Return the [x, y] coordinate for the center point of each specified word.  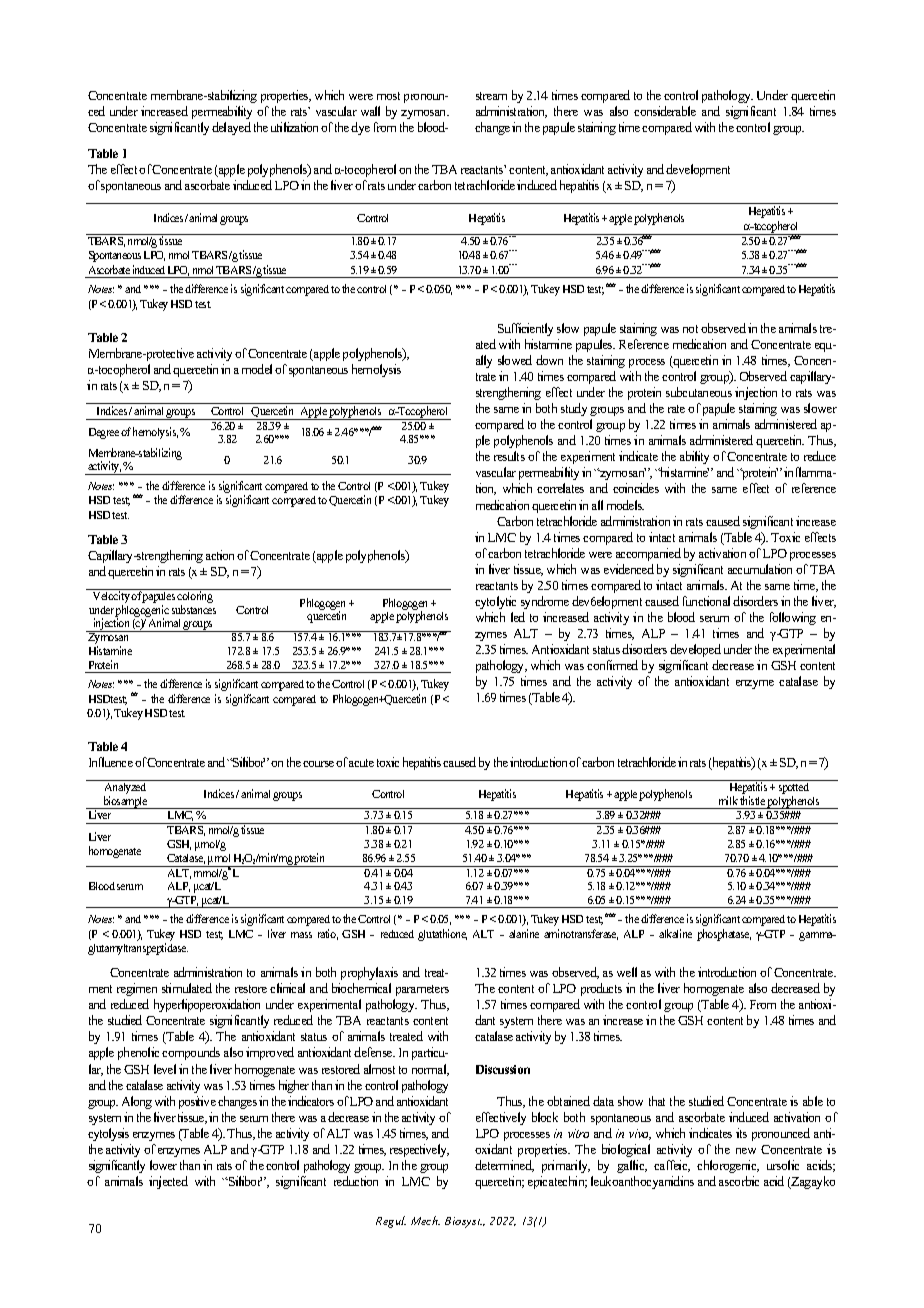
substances [194, 609]
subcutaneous [699, 392]
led [518, 617]
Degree [104, 433]
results [509, 456]
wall [370, 111]
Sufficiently [525, 329]
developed [695, 650]
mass [301, 935]
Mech [425, 1220]
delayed [231, 128]
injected [168, 1182]
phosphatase [724, 935]
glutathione [442, 935]
